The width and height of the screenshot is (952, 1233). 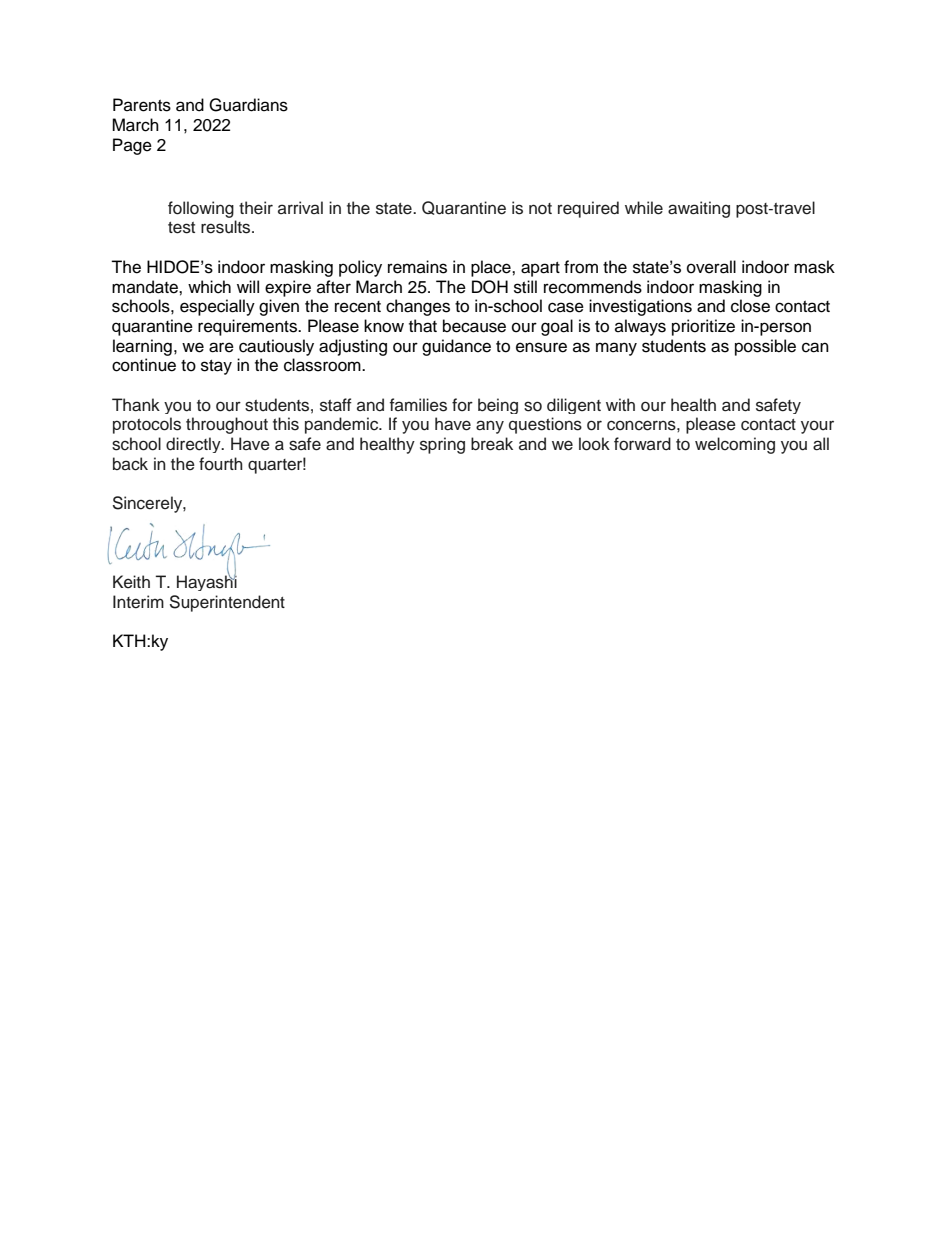 I want to click on awaiting, so click(x=699, y=209).
